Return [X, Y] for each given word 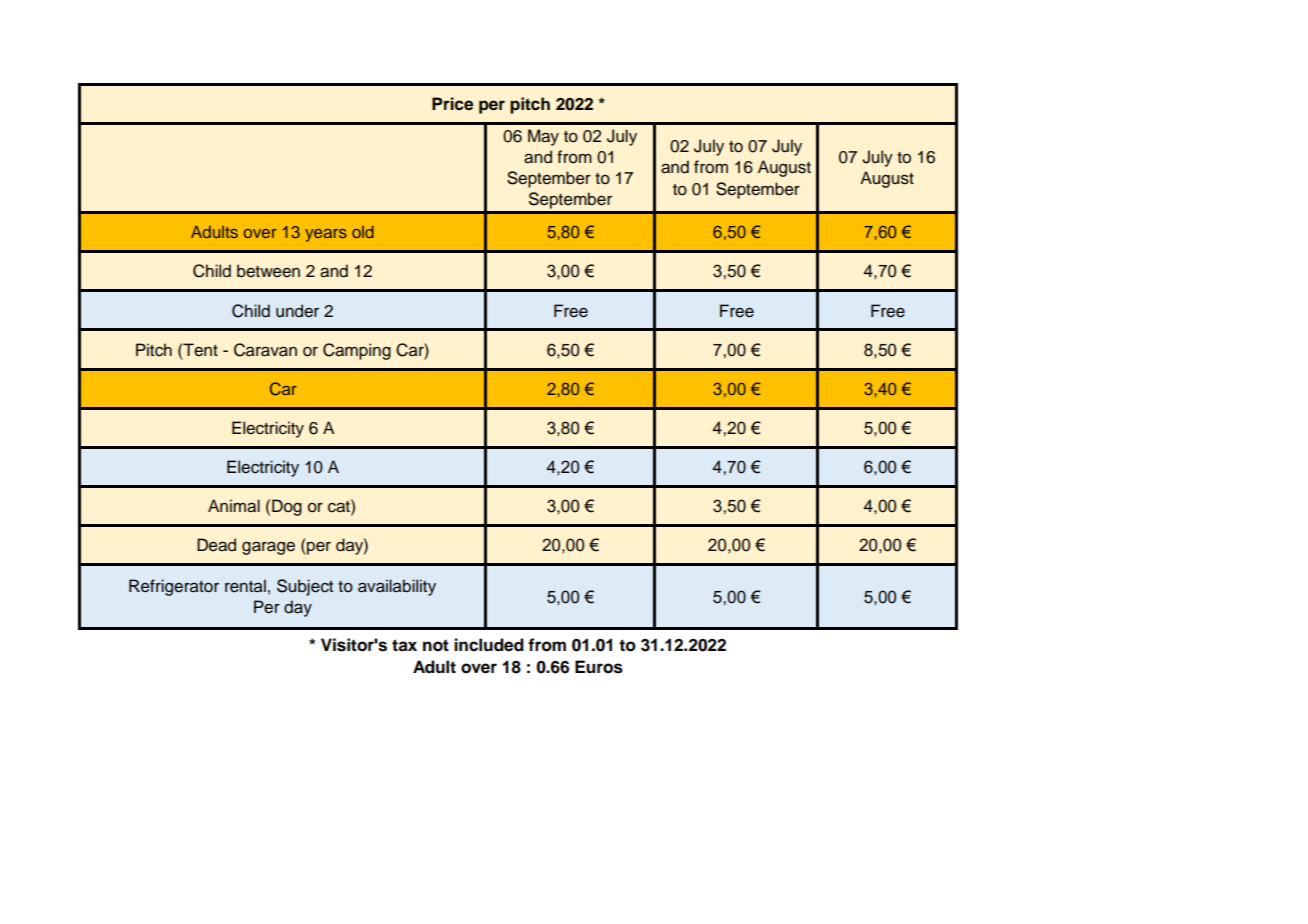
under [297, 311]
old [363, 232]
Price [452, 104]
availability [397, 587]
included [489, 645]
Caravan [265, 350]
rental [245, 586]
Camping [357, 351]
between [268, 271]
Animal [234, 506]
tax [404, 645]
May [543, 137]
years [326, 235]
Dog [287, 507]
